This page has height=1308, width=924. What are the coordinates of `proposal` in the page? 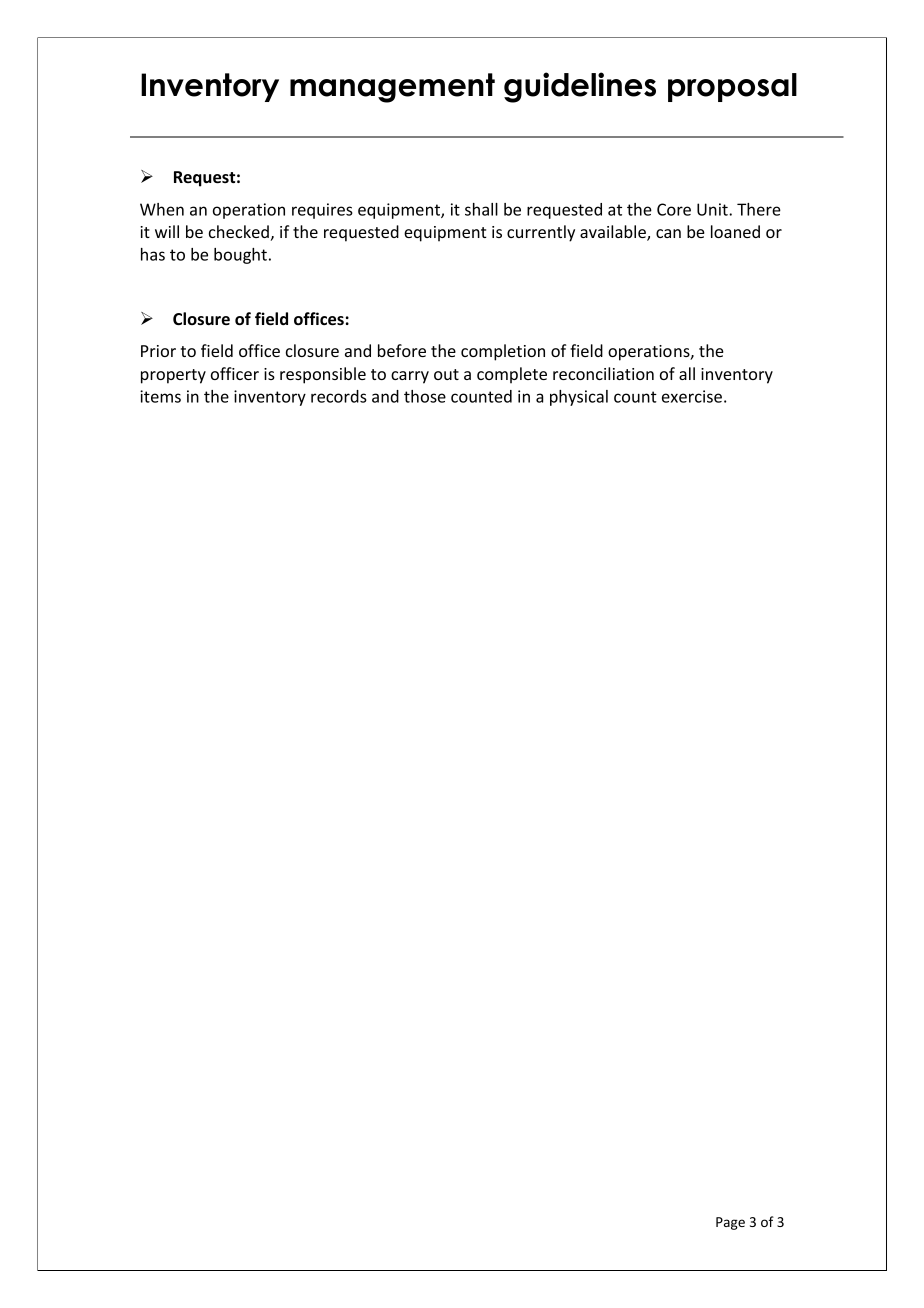 It's located at (732, 87).
